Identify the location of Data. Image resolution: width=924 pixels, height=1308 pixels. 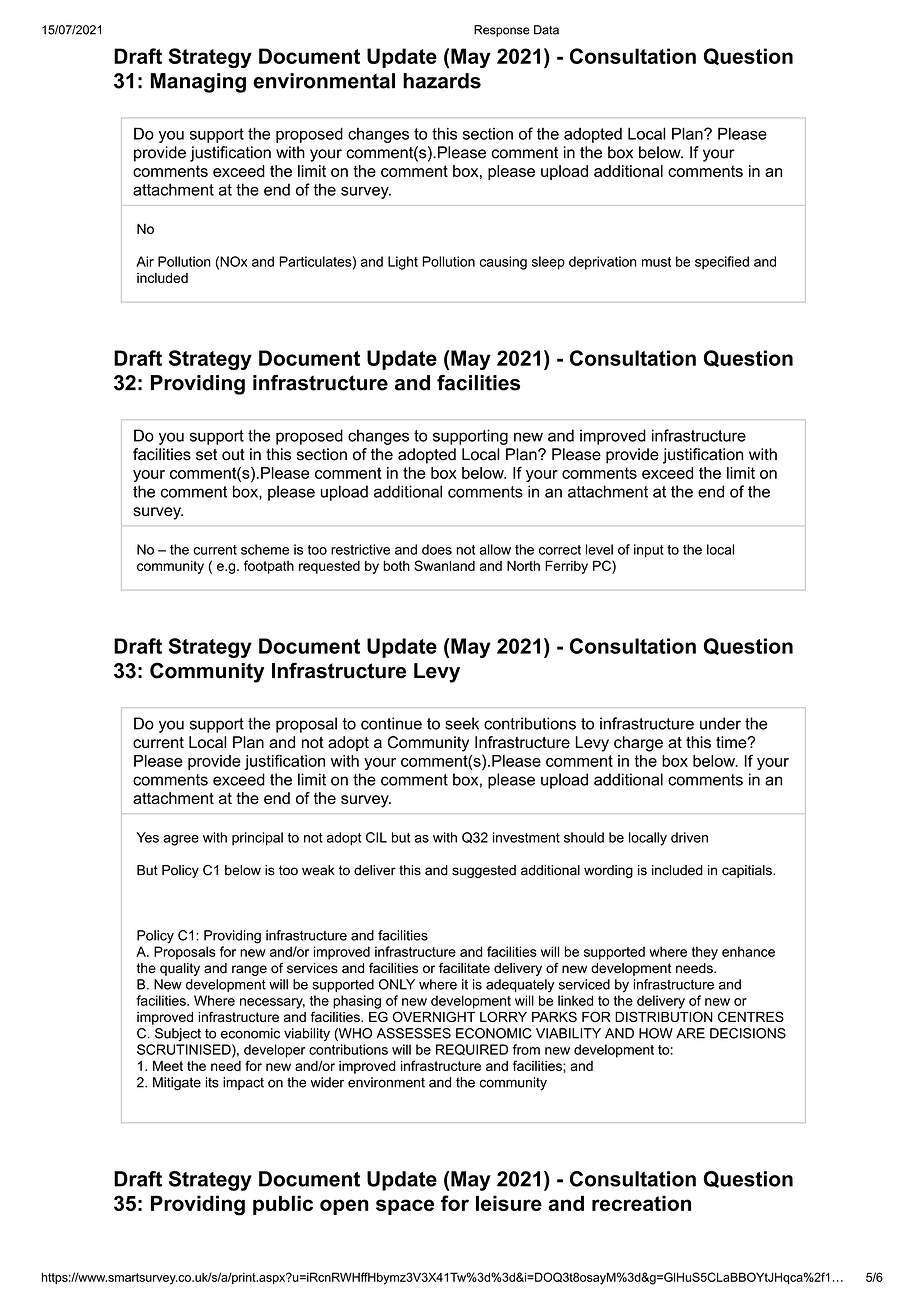
(546, 30).
